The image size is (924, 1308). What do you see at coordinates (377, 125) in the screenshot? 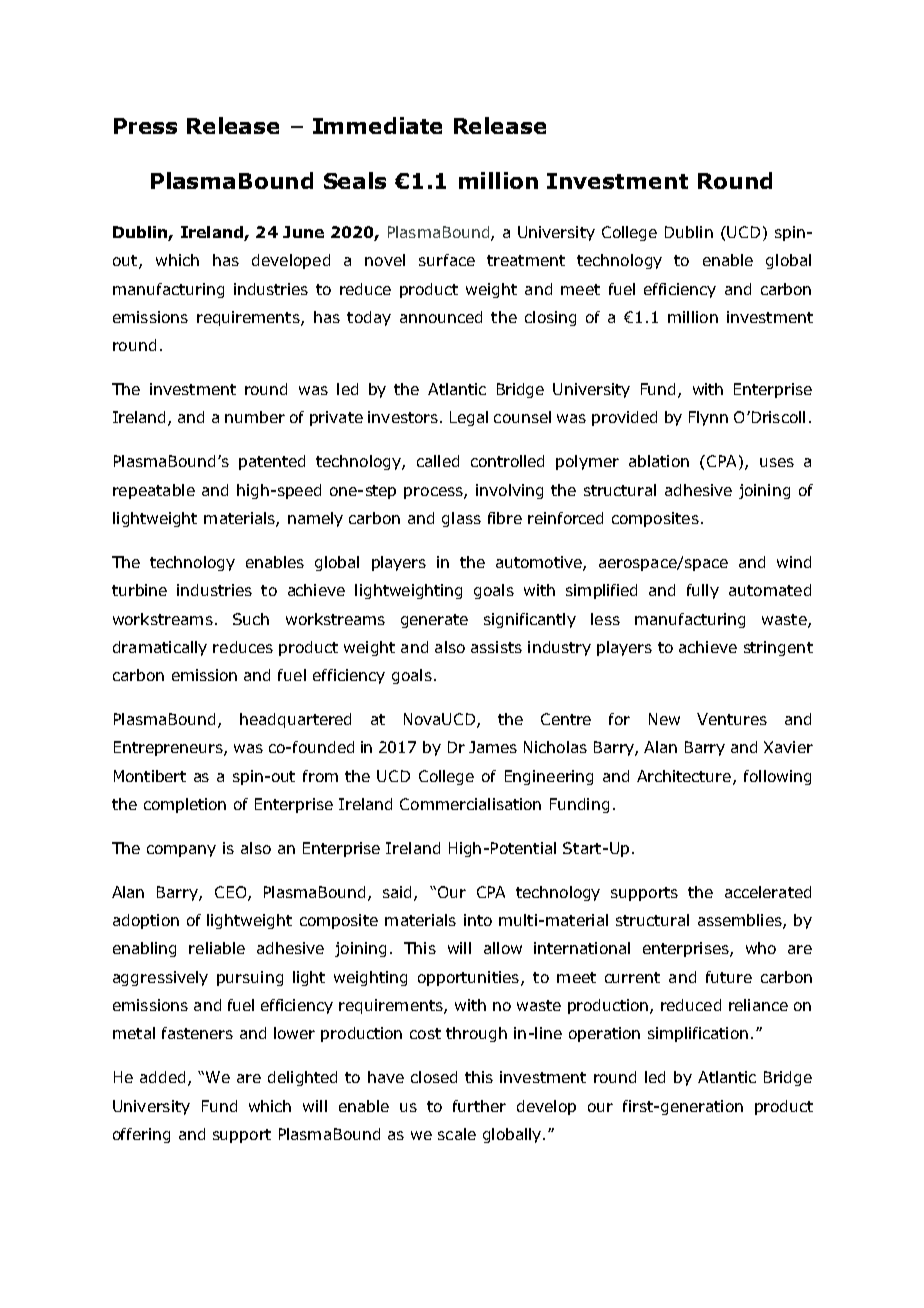
I see `Immediate` at bounding box center [377, 125].
